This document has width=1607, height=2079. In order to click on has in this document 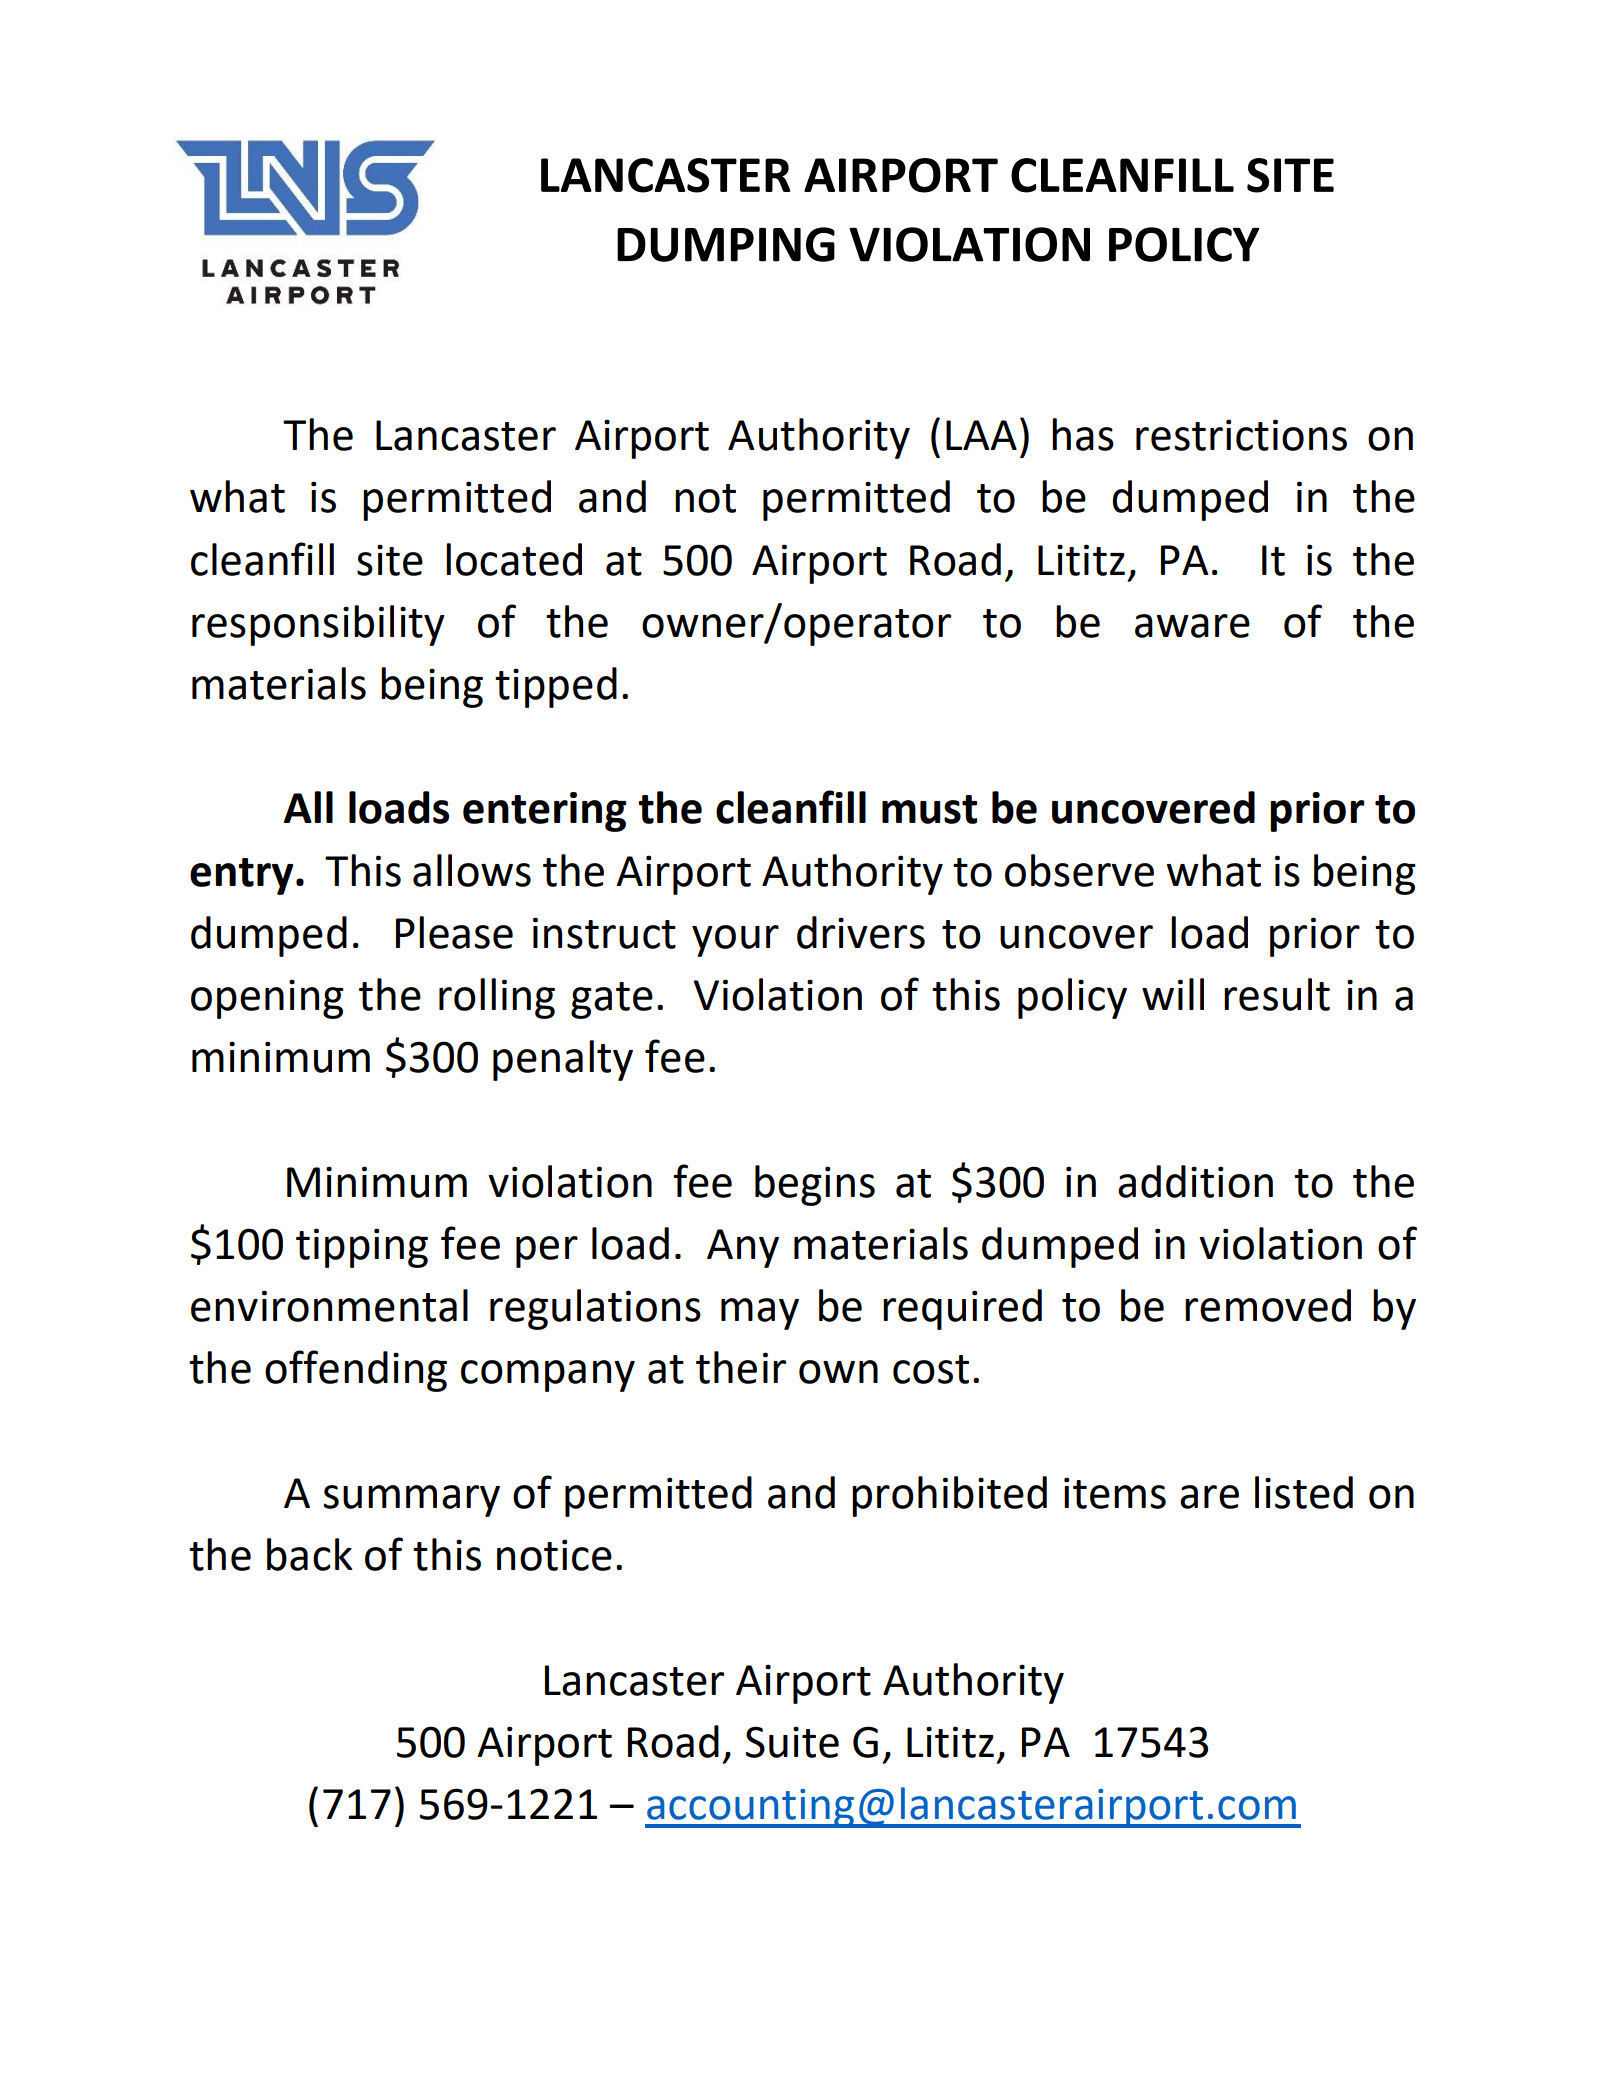, I will do `click(1083, 434)`.
